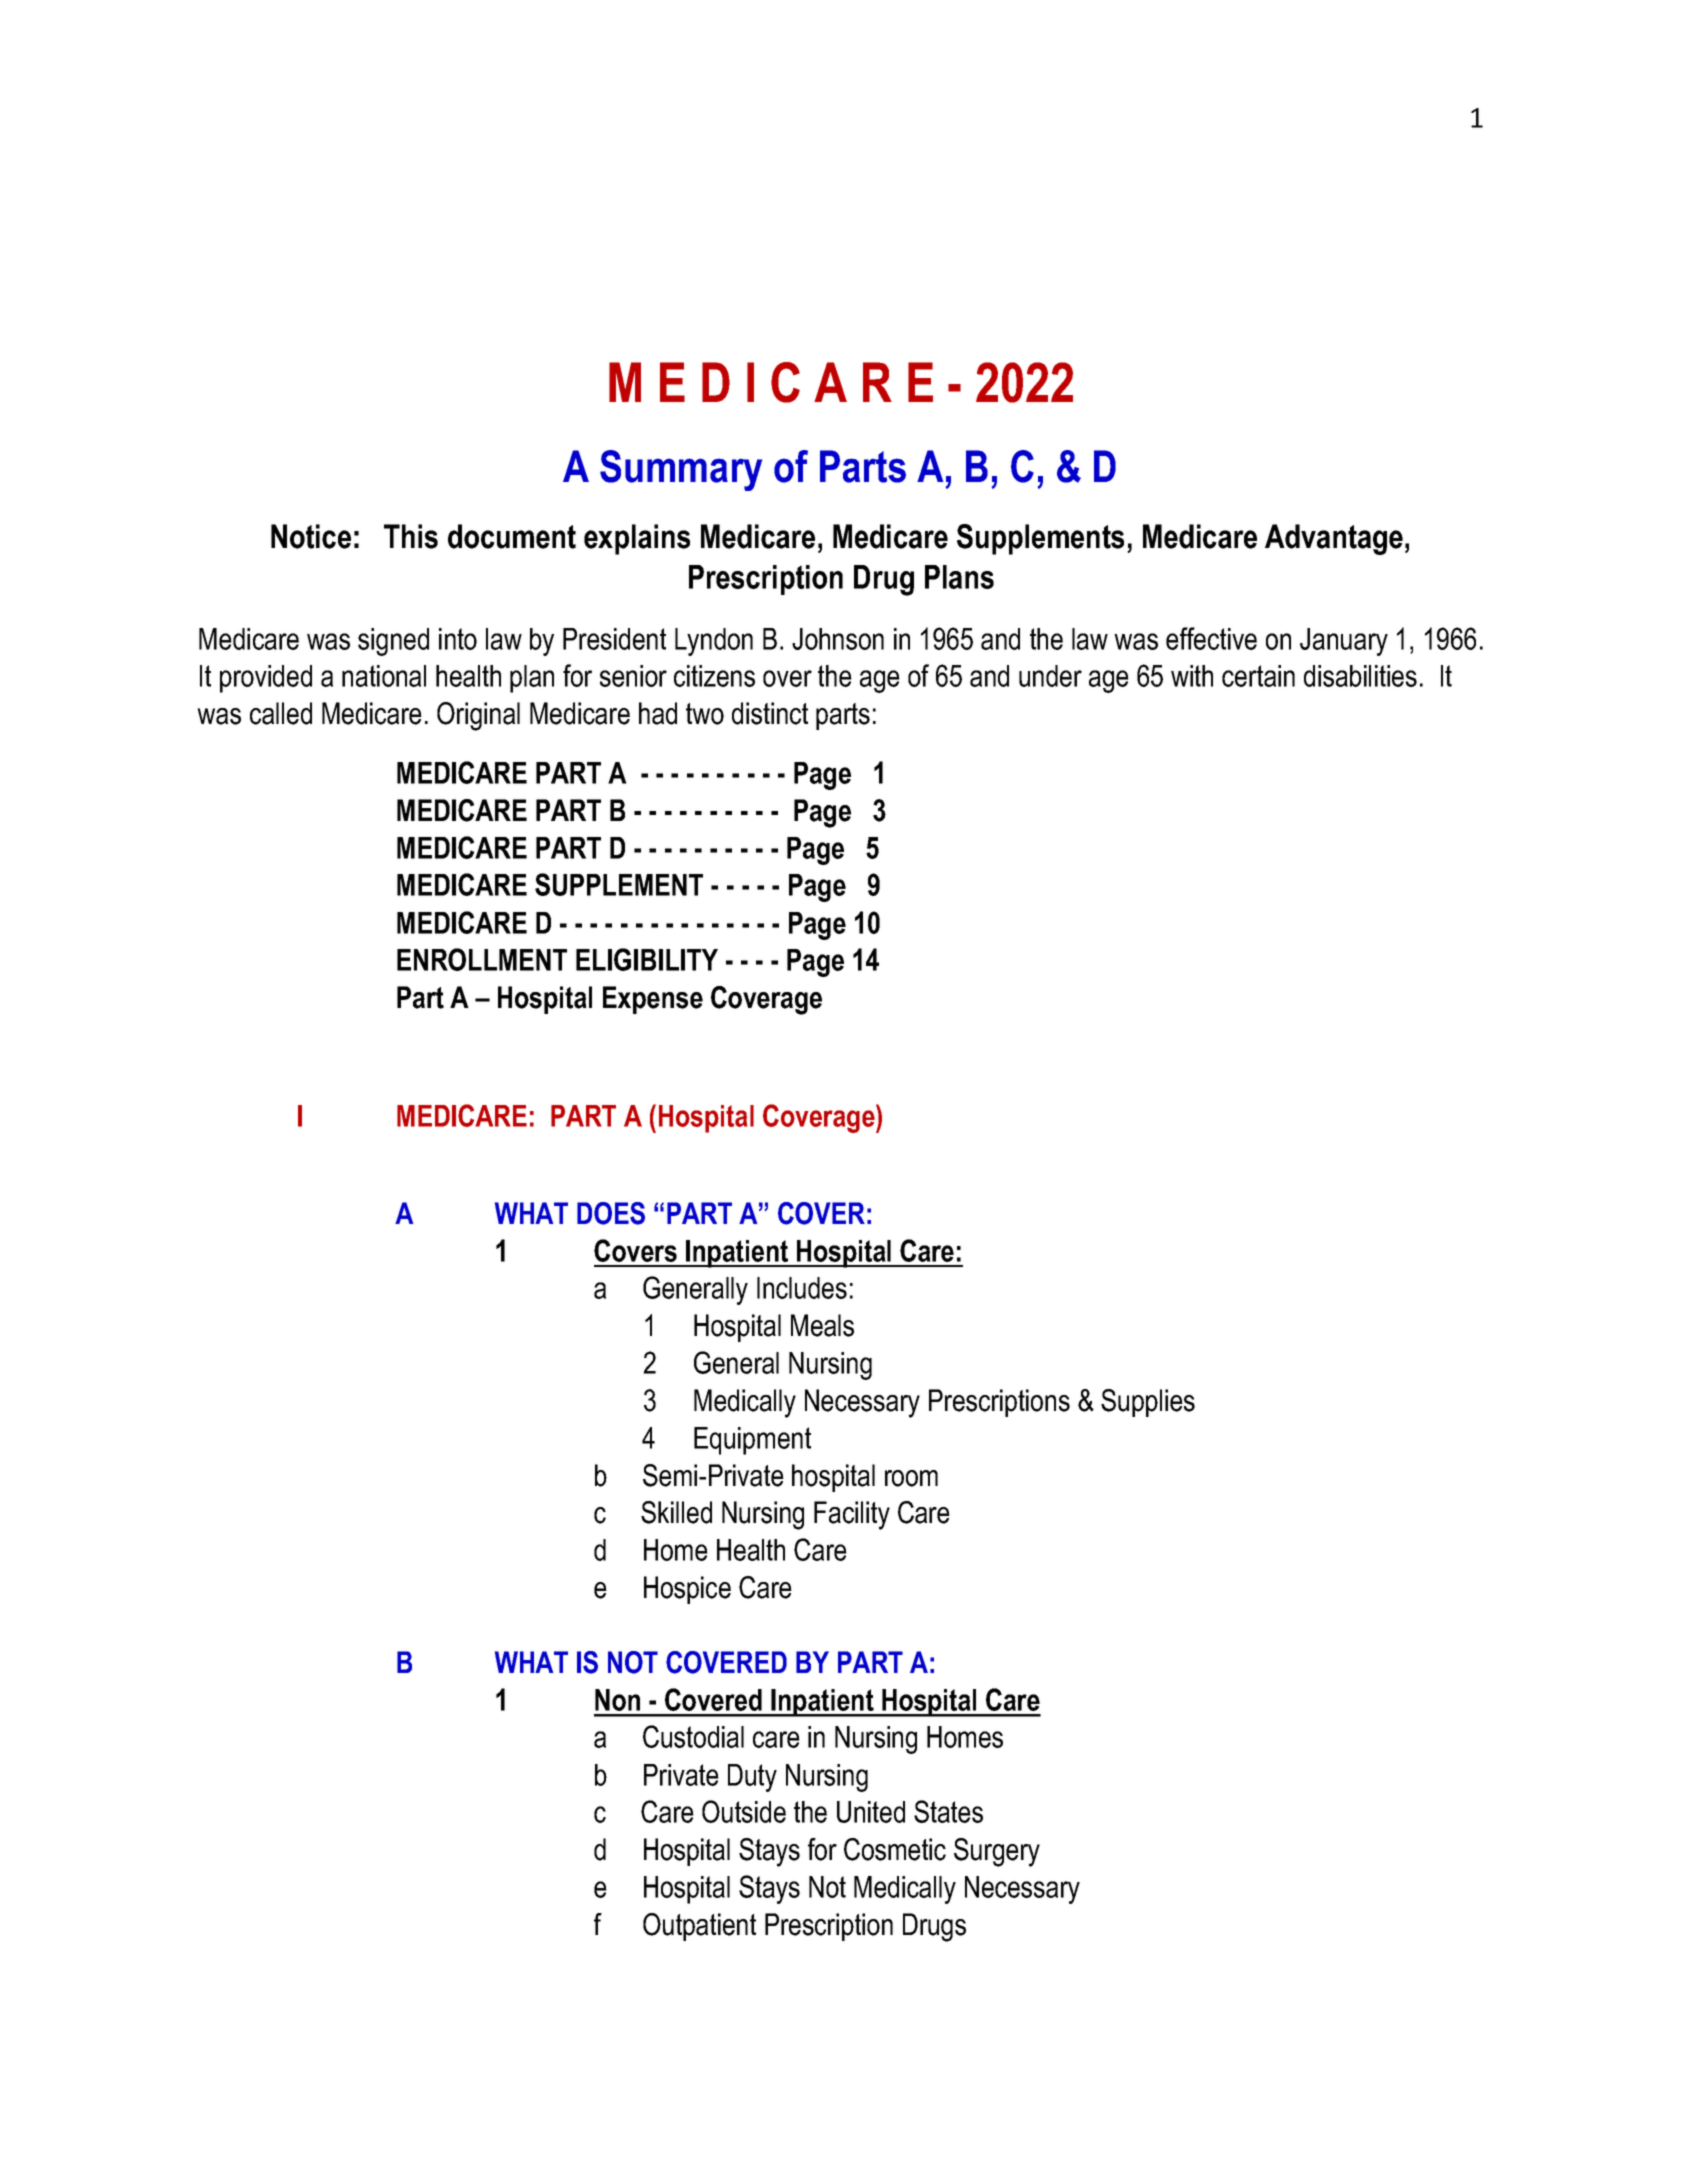 The image size is (1682, 2176). What do you see at coordinates (852, 1515) in the image?
I see `Facility` at bounding box center [852, 1515].
